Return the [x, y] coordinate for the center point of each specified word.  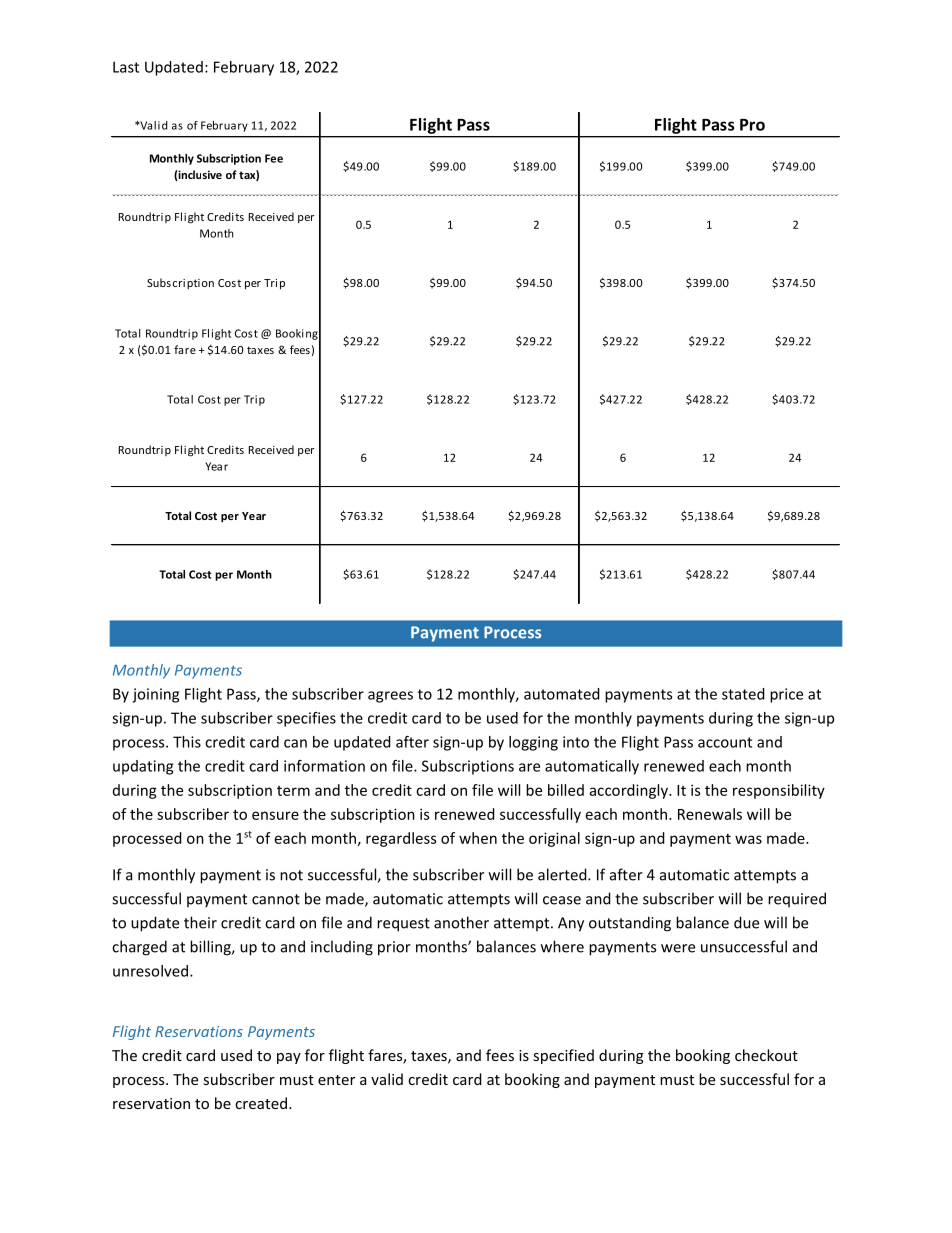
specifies [306, 719]
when [478, 838]
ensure [275, 815]
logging [533, 743]
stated [743, 694]
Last [126, 67]
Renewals [710, 814]
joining [155, 695]
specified [564, 1056]
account [725, 742]
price [786, 695]
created [261, 1103]
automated [562, 694]
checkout [766, 1055]
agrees [390, 697]
